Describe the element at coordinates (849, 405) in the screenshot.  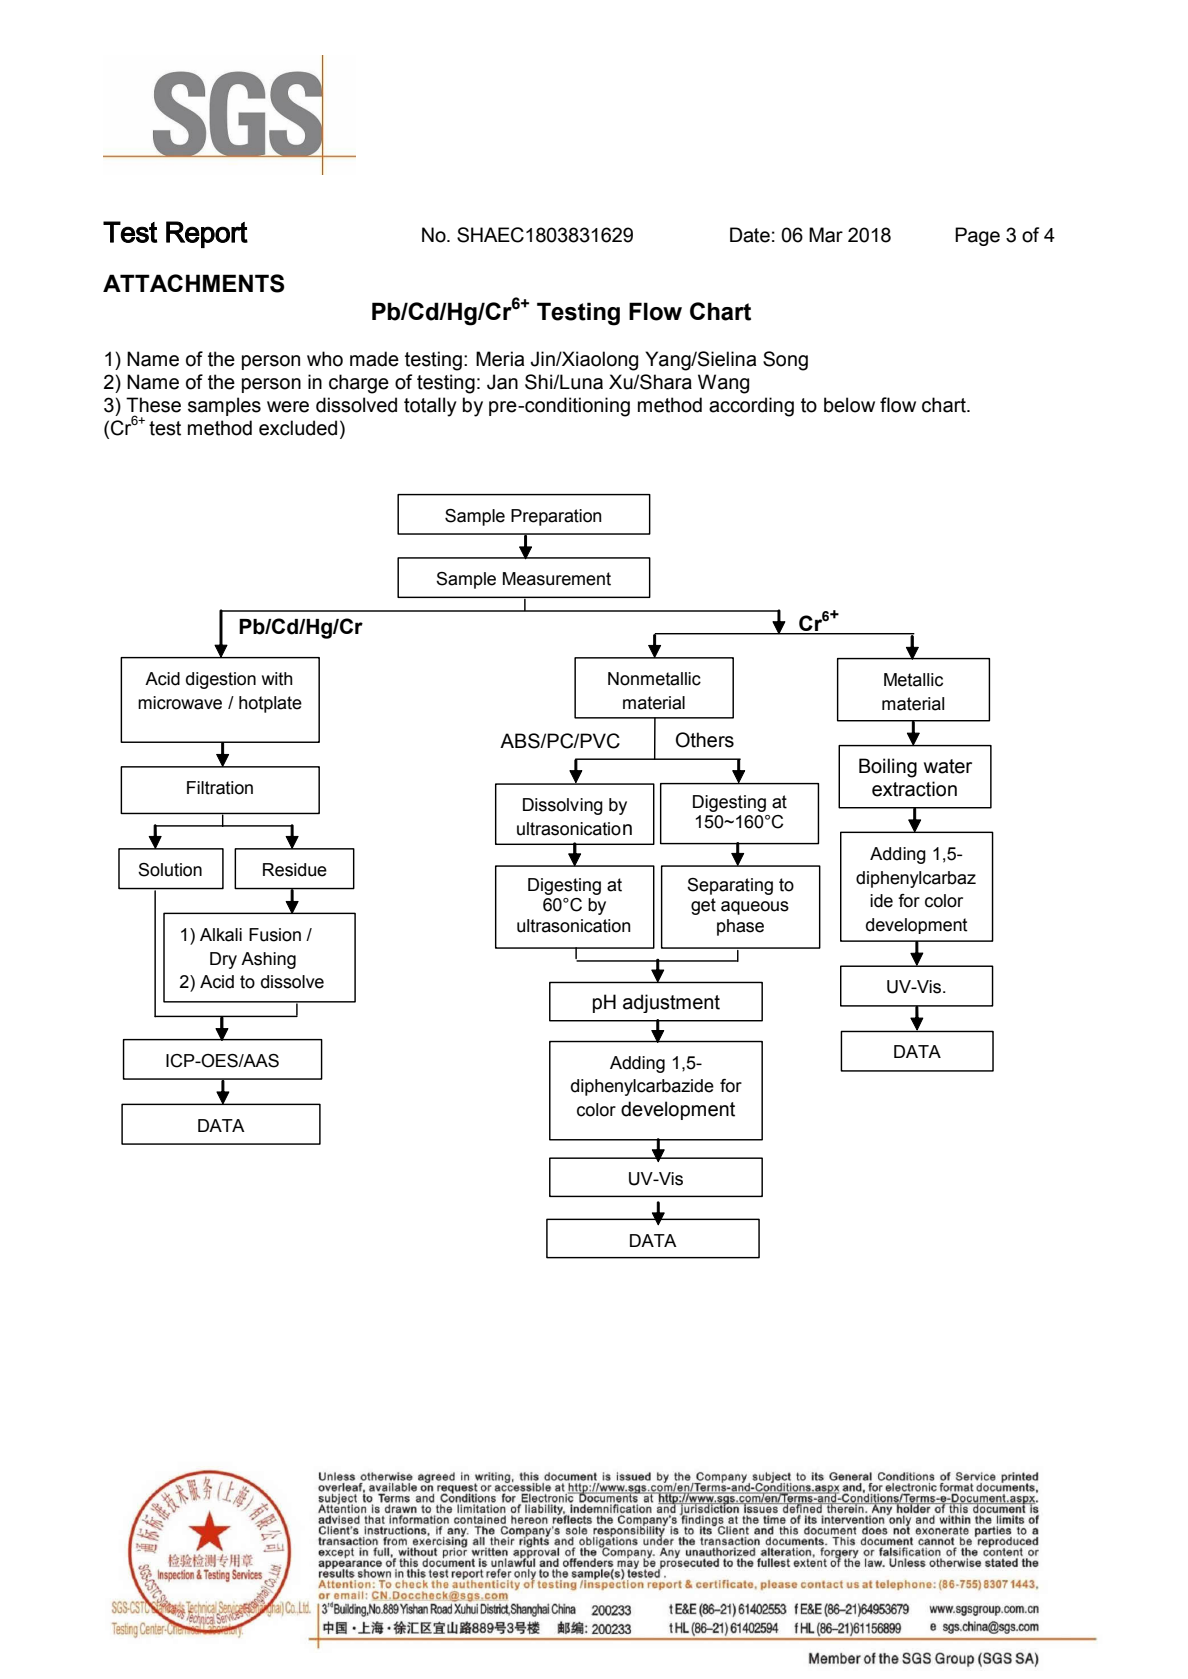
I see `below` at that location.
